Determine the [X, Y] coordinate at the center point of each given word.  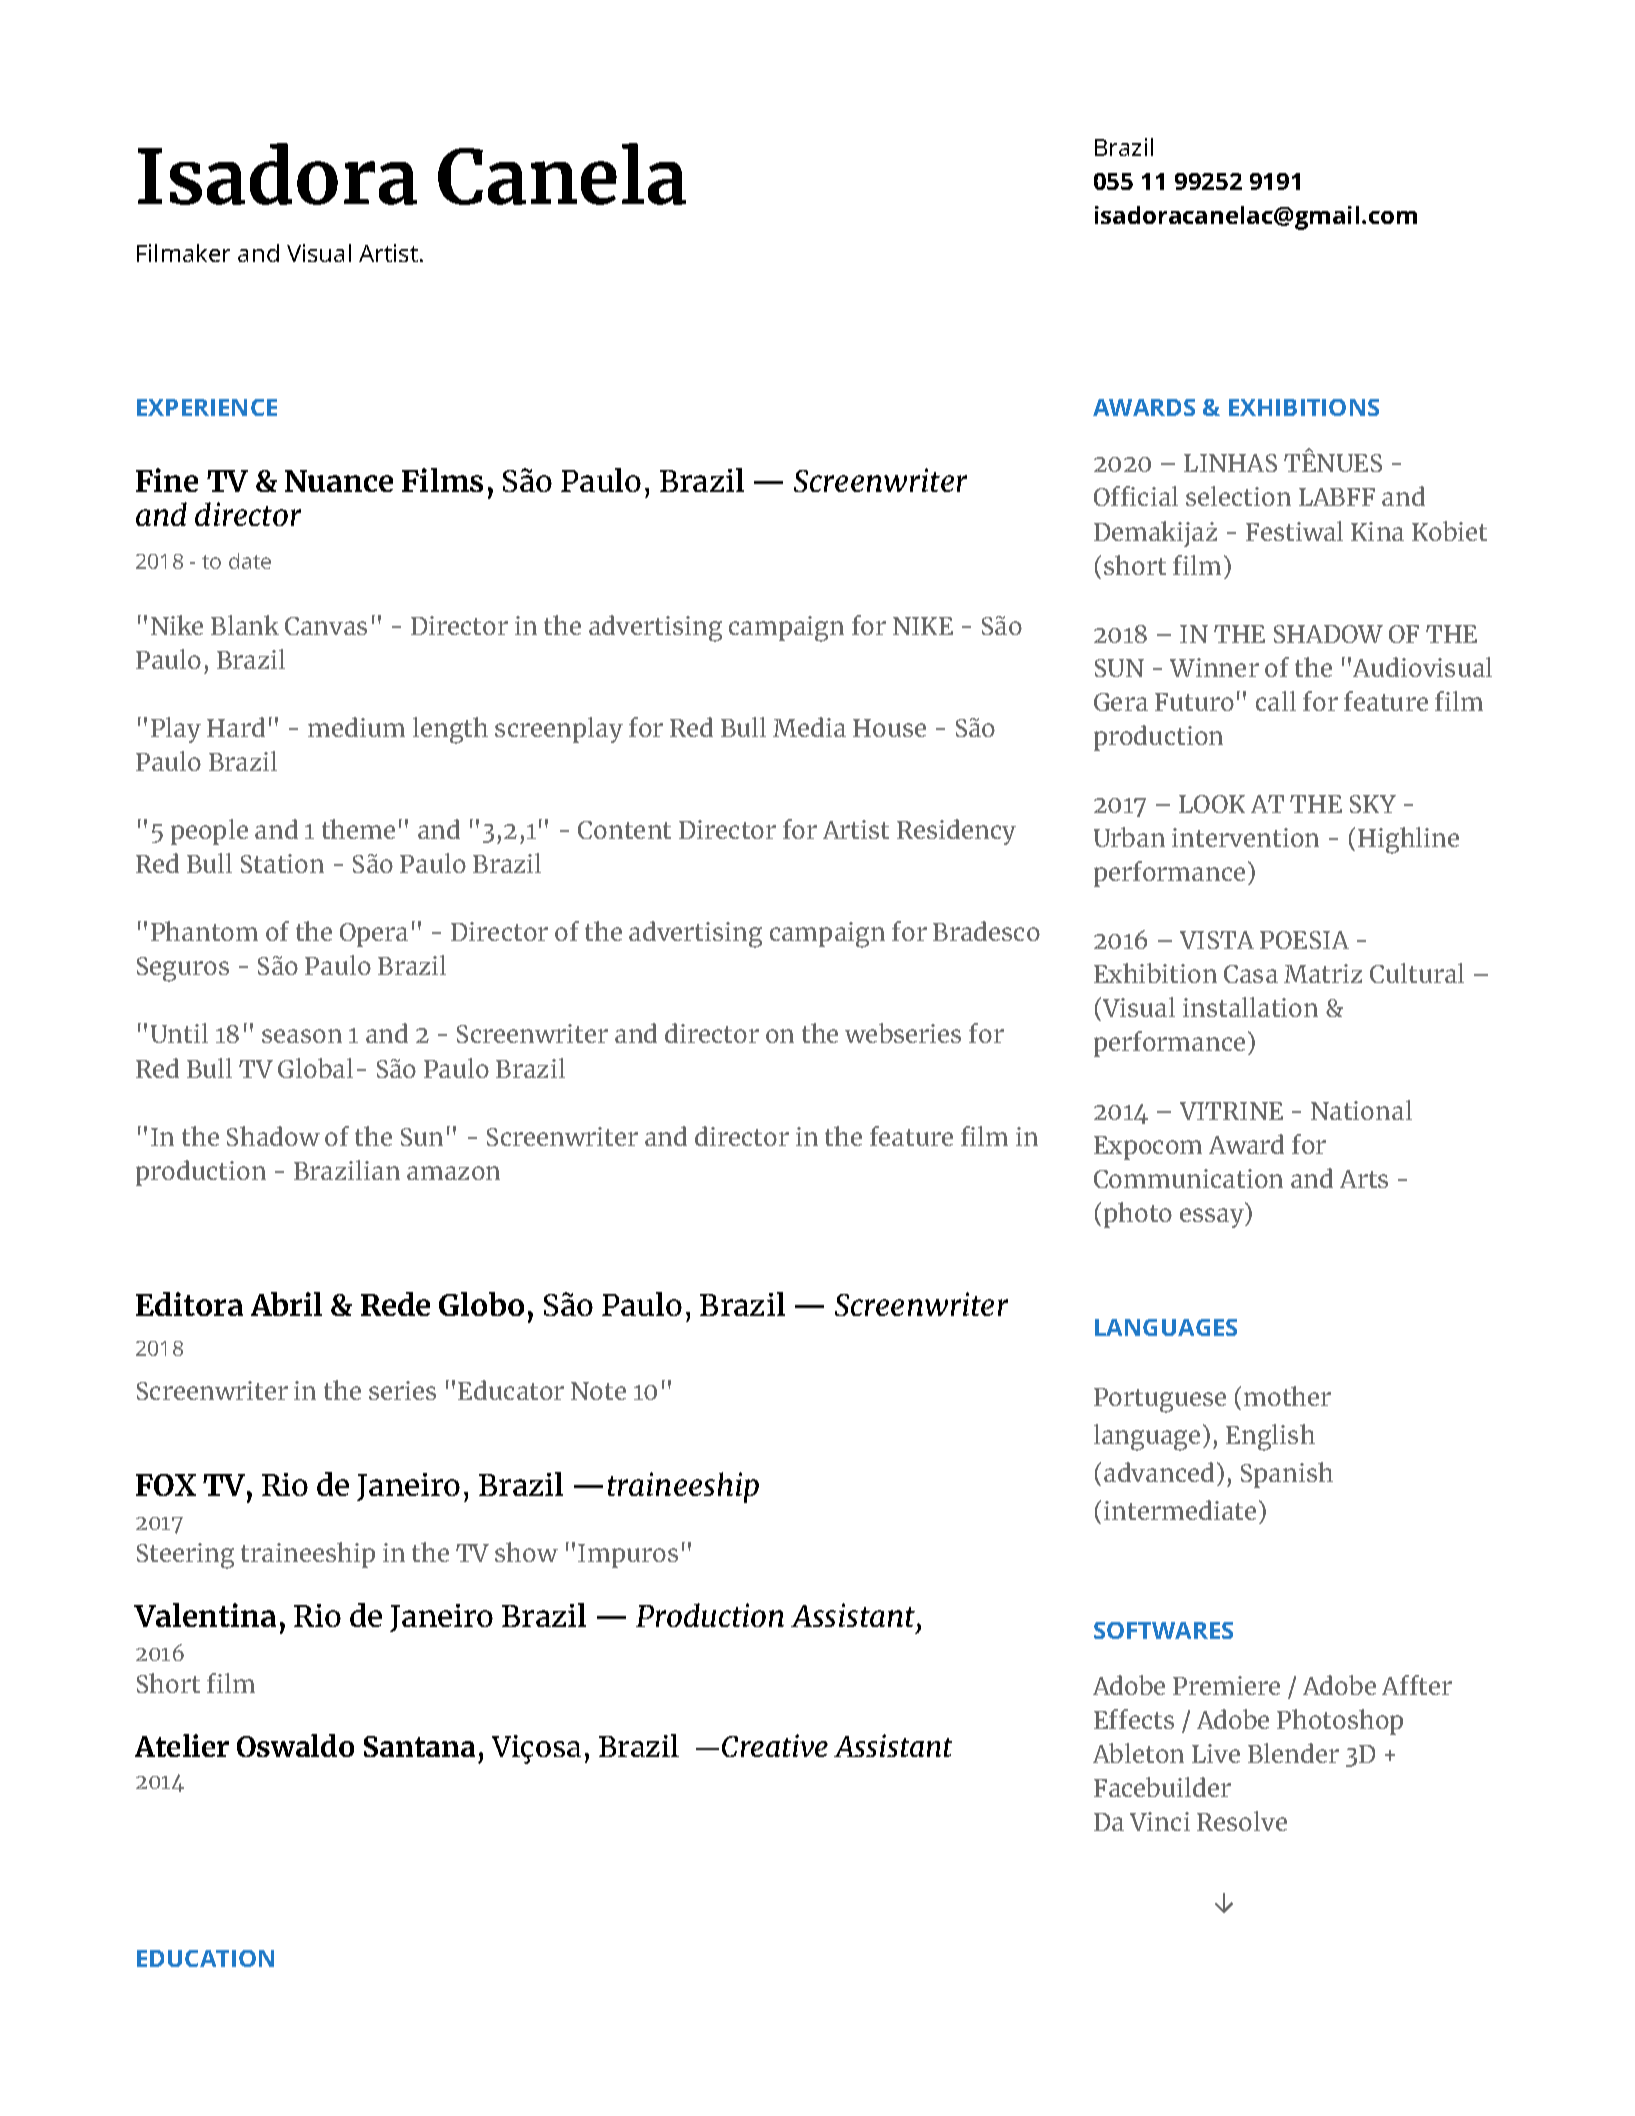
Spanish [1287, 1475]
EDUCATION [205, 1958]
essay [1213, 1218]
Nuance [339, 481]
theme [358, 829]
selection [1238, 496]
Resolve [1242, 1821]
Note [598, 1391]
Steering [185, 1556]
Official [1136, 496]
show [526, 1552]
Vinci [1160, 1821]
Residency [956, 832]
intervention [1245, 837]
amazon [453, 1173]
